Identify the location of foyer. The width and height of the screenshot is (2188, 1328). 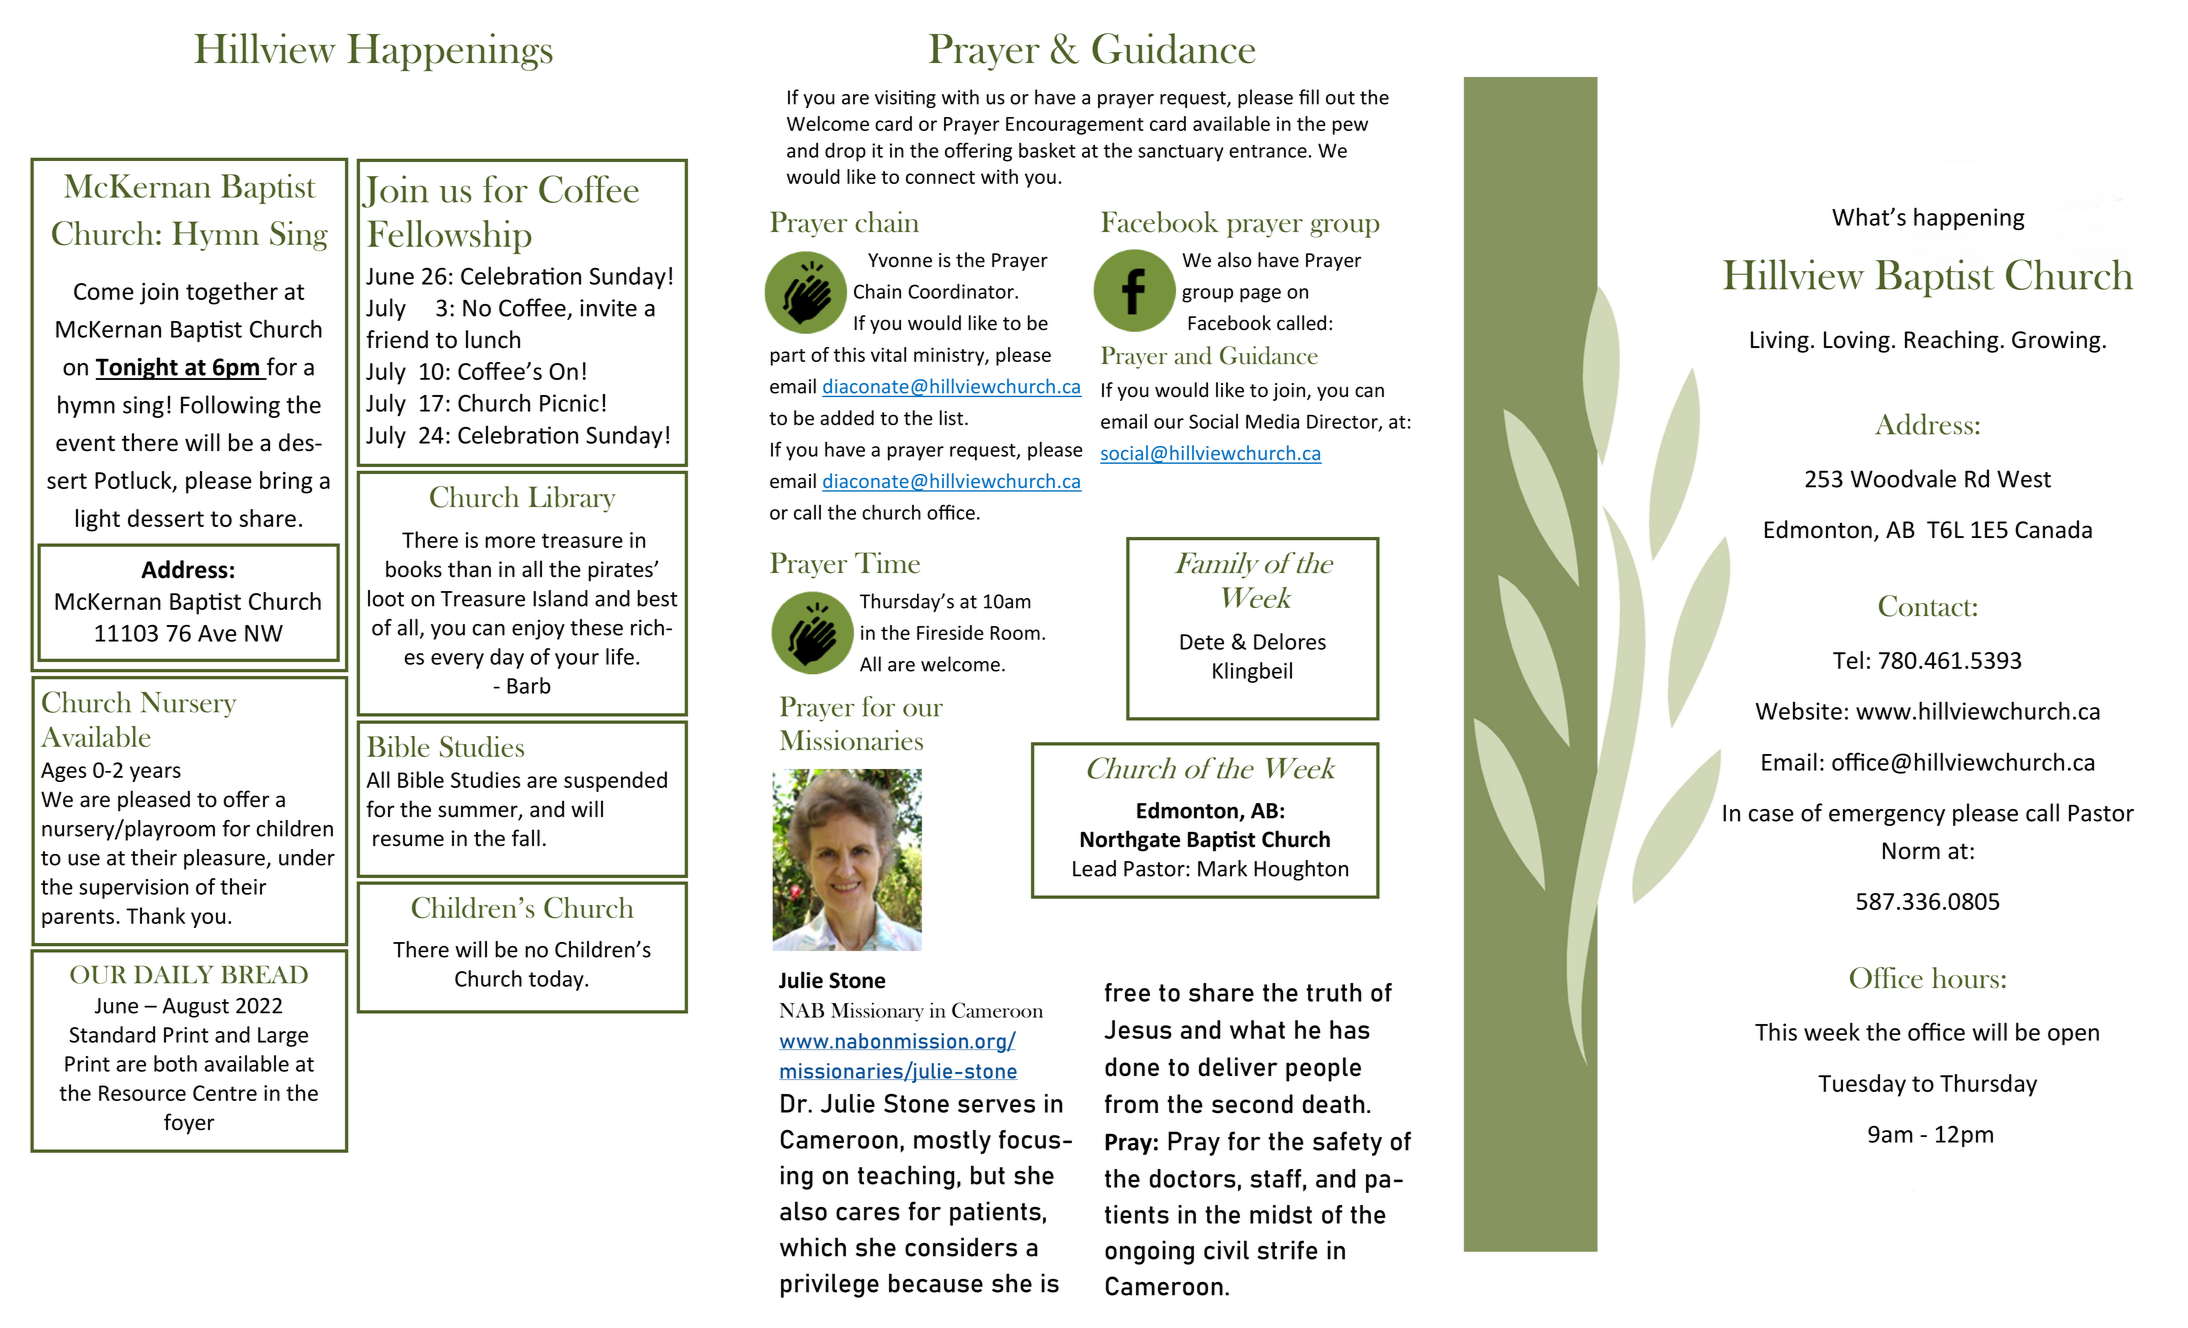
(189, 1124).
